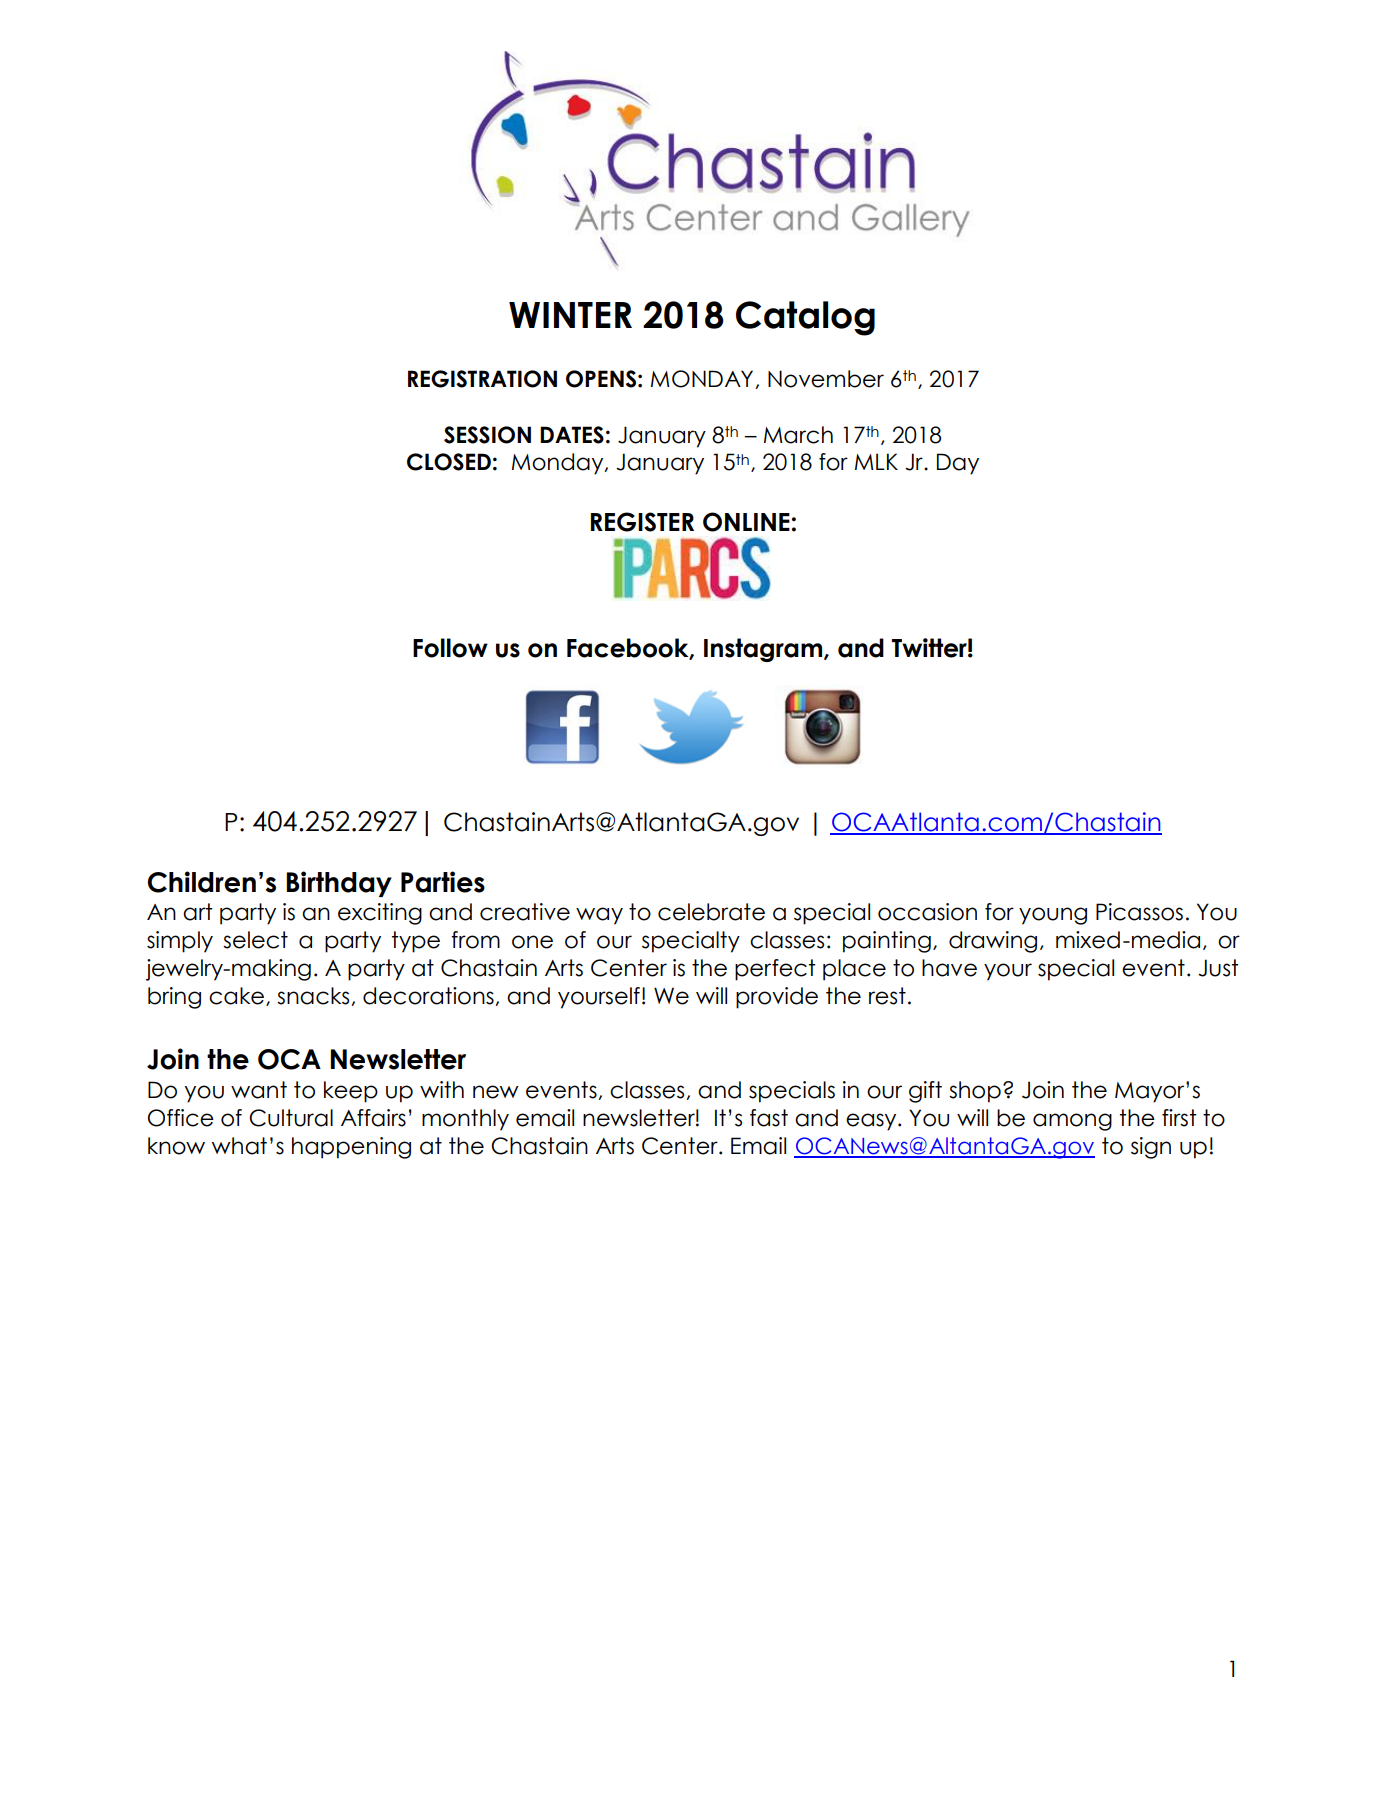  What do you see at coordinates (482, 379) in the document?
I see `REGISTRATION` at bounding box center [482, 379].
